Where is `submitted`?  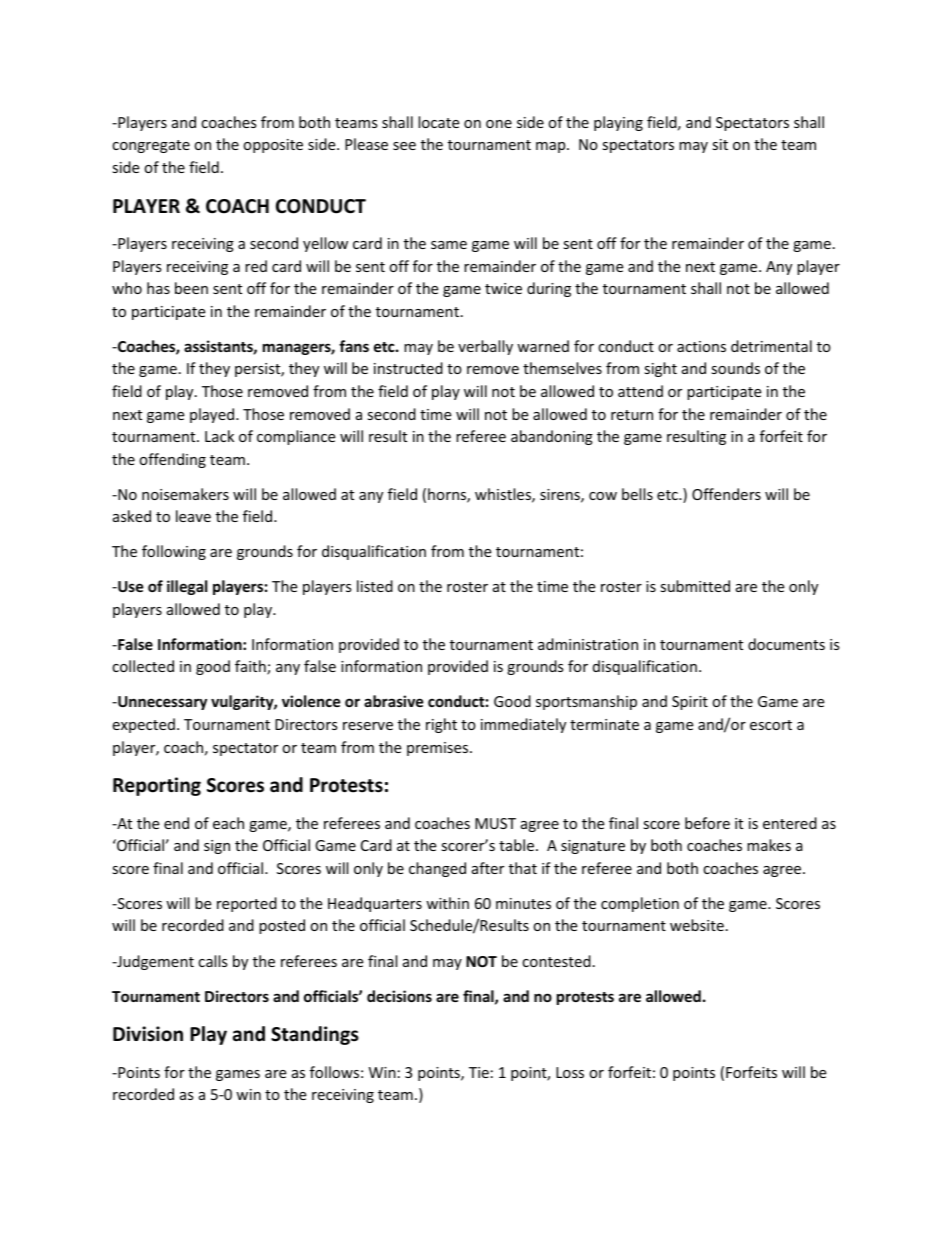
submitted is located at coordinates (695, 586).
